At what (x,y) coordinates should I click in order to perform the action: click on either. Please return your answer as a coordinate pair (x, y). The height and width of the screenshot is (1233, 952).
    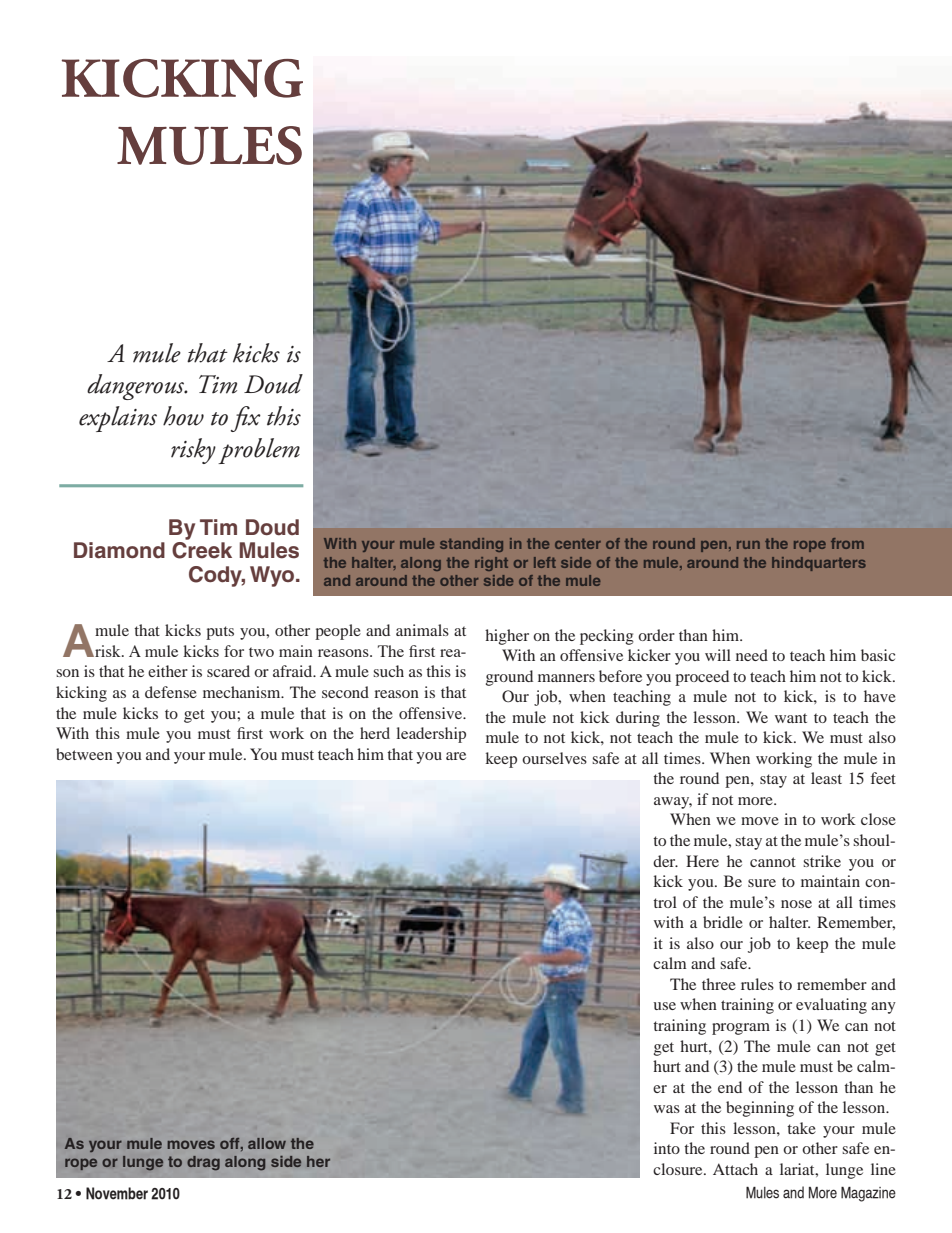
    Looking at the image, I should click on (168, 671).
